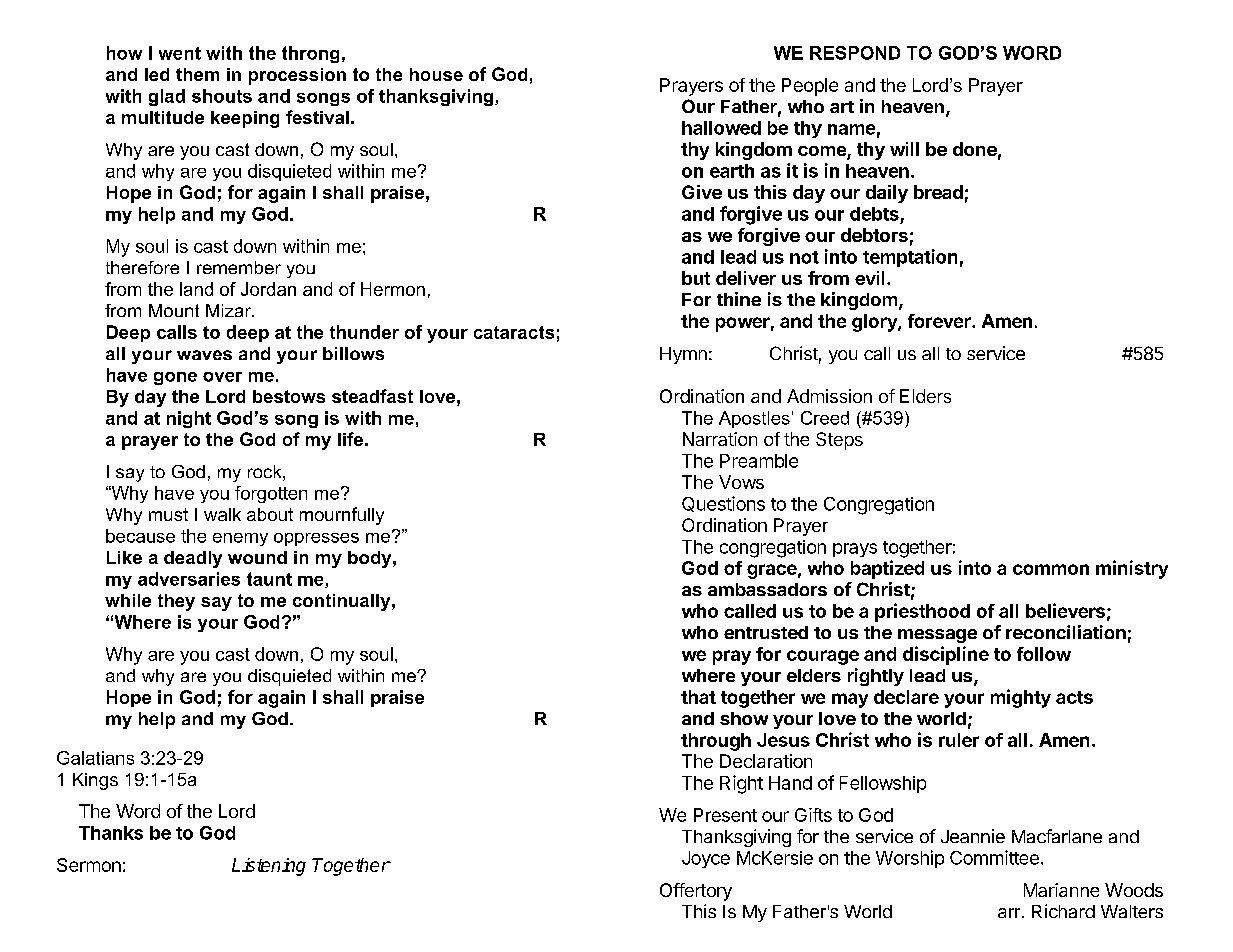 The width and height of the screenshot is (1233, 952). Describe the element at coordinates (269, 867) in the screenshot. I see `Listening` at that location.
